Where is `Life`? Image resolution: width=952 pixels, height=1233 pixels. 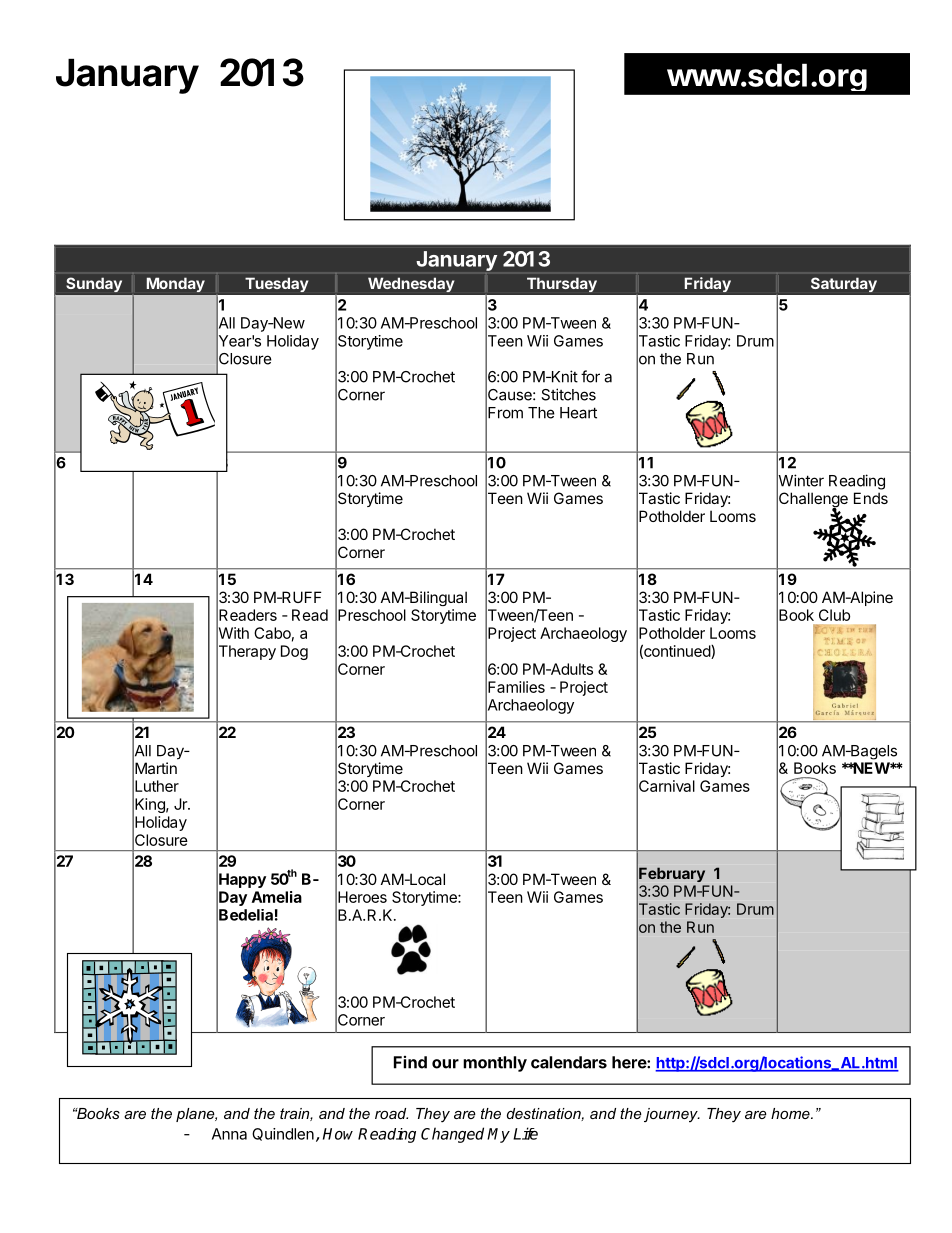 Life is located at coordinates (525, 1133).
